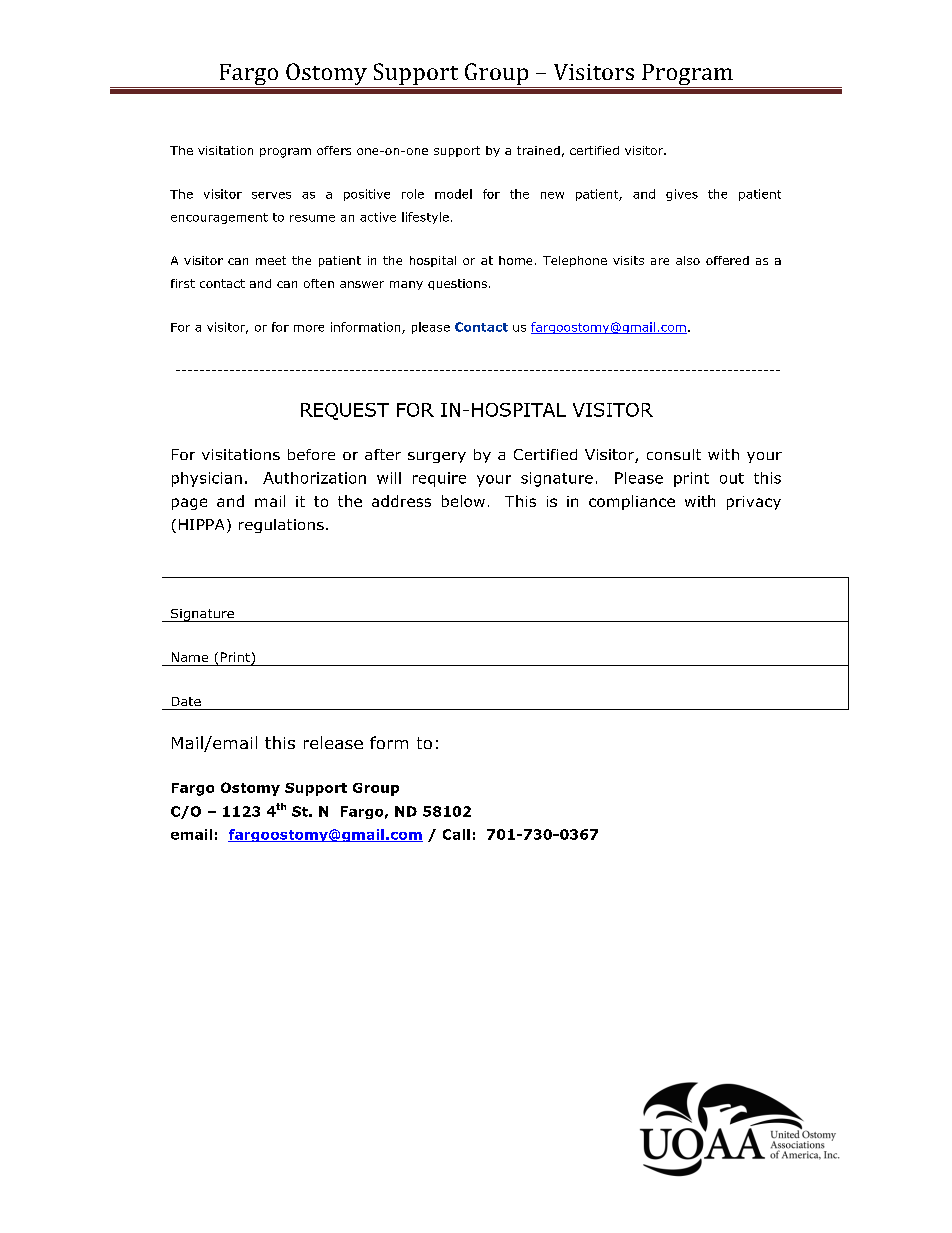 This screenshot has width=952, height=1233. I want to click on physician, so click(207, 479).
